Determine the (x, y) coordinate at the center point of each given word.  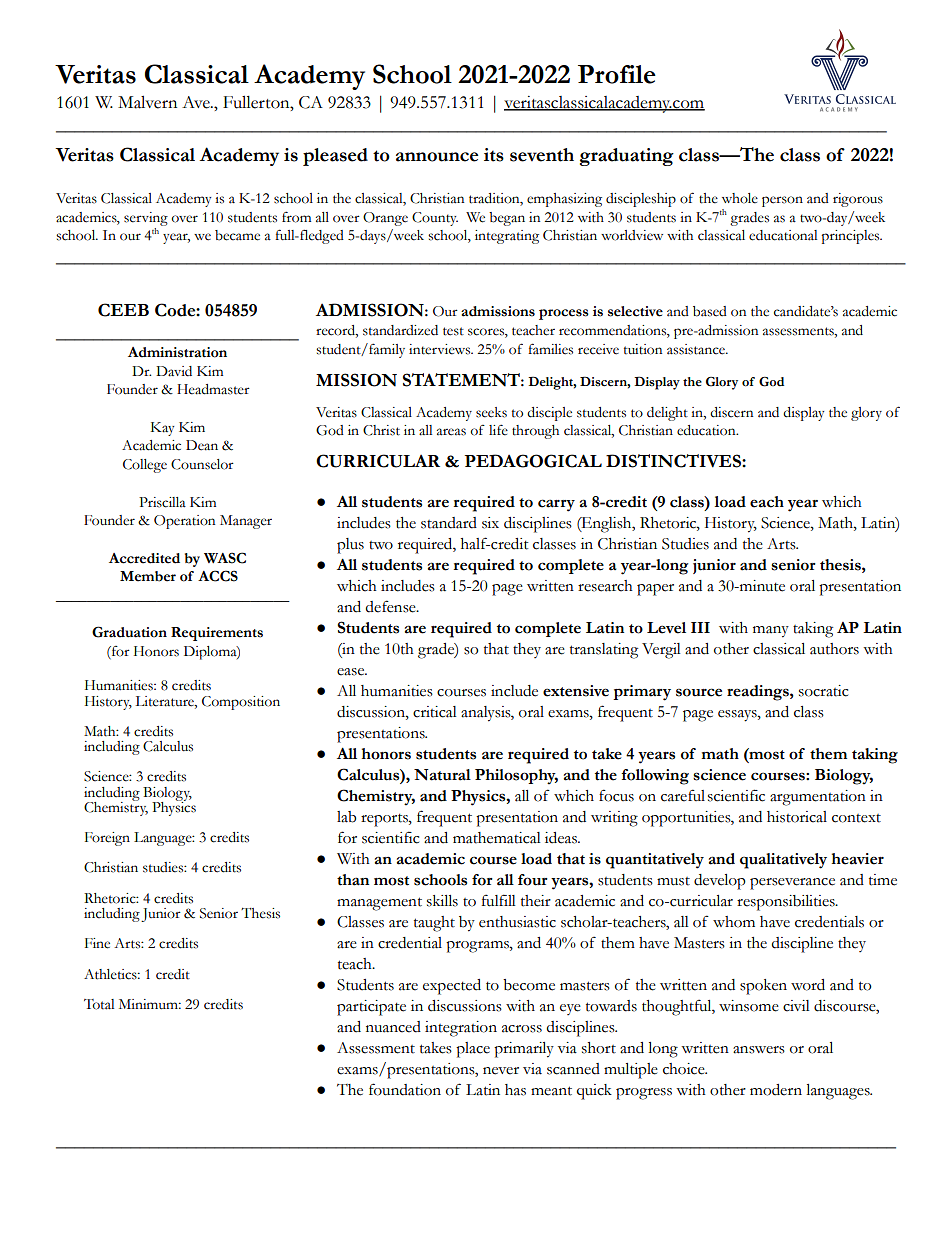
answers (759, 1050)
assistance (697, 349)
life (498, 430)
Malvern (147, 102)
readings (759, 693)
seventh (542, 155)
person (782, 201)
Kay (162, 429)
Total (99, 1004)
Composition (241, 703)
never (501, 1071)
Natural (442, 775)
